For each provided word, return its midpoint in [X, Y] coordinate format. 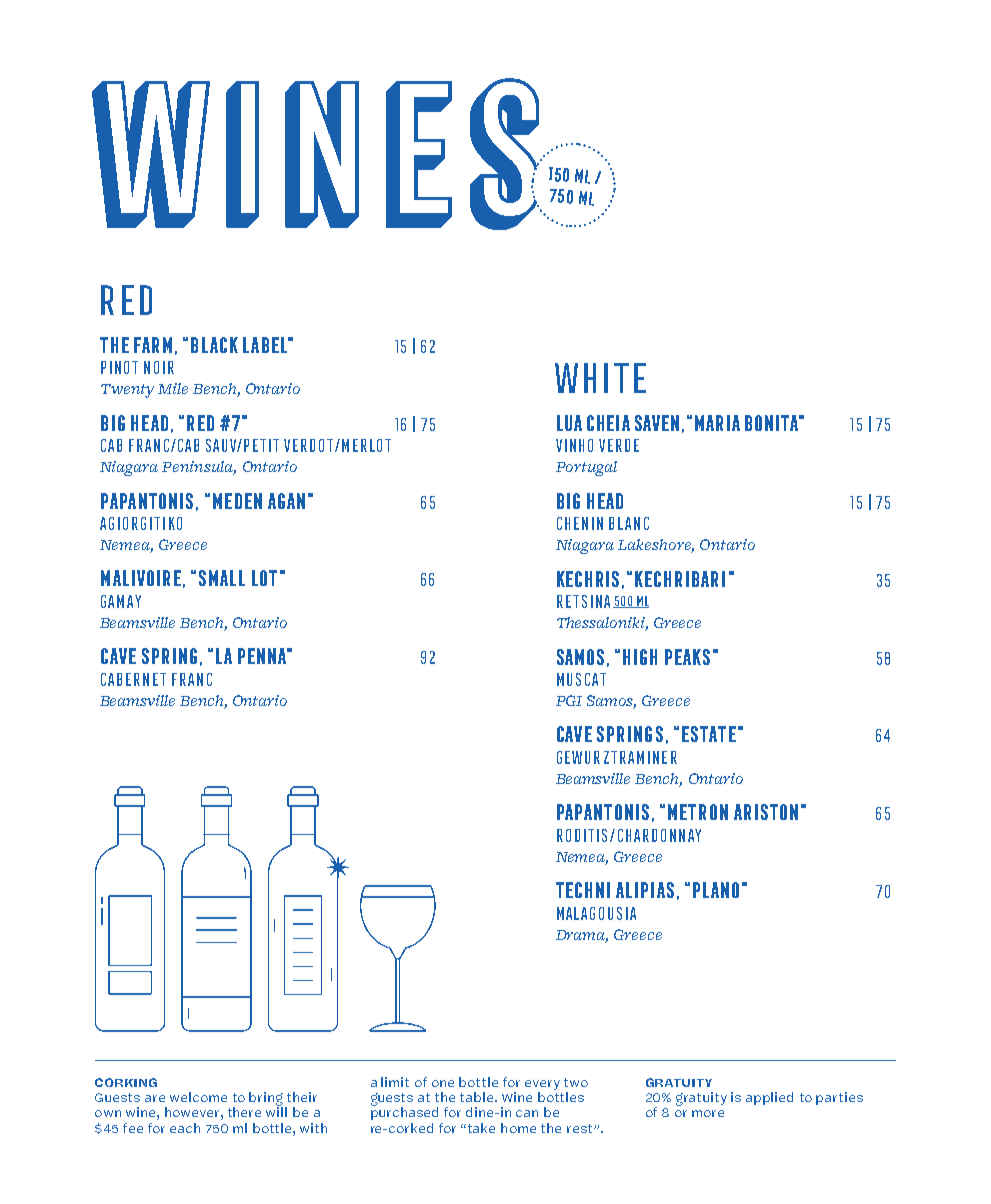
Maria [717, 423]
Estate [709, 734]
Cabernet [133, 679]
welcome [198, 1097]
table [478, 1097]
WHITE [600, 378]
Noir [159, 367]
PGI [569, 700]
